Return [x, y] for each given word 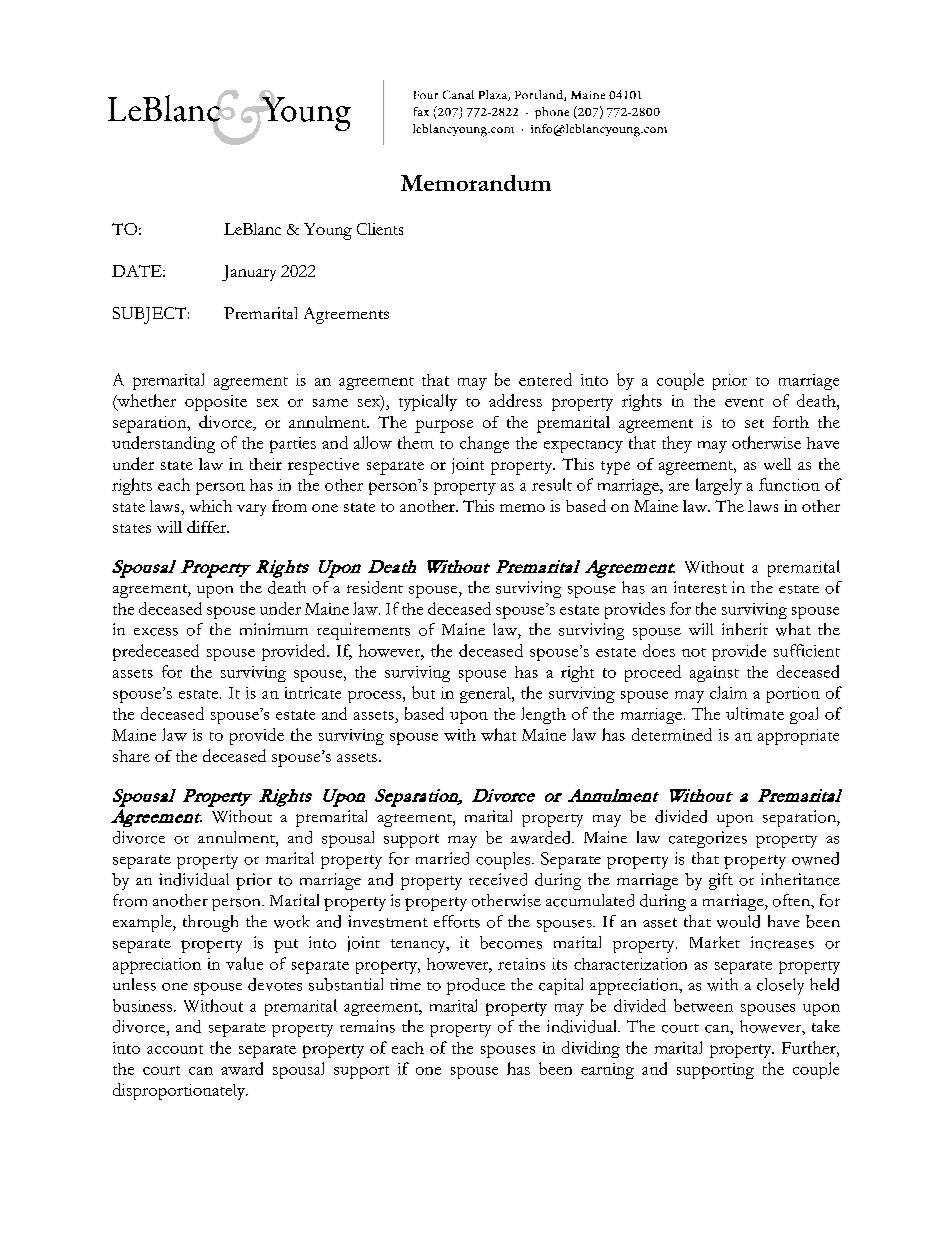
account [175, 1049]
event [744, 402]
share [131, 756]
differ [208, 526]
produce [476, 986]
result [552, 484]
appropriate [798, 737]
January [249, 273]
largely [719, 486]
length [543, 715]
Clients [380, 229]
